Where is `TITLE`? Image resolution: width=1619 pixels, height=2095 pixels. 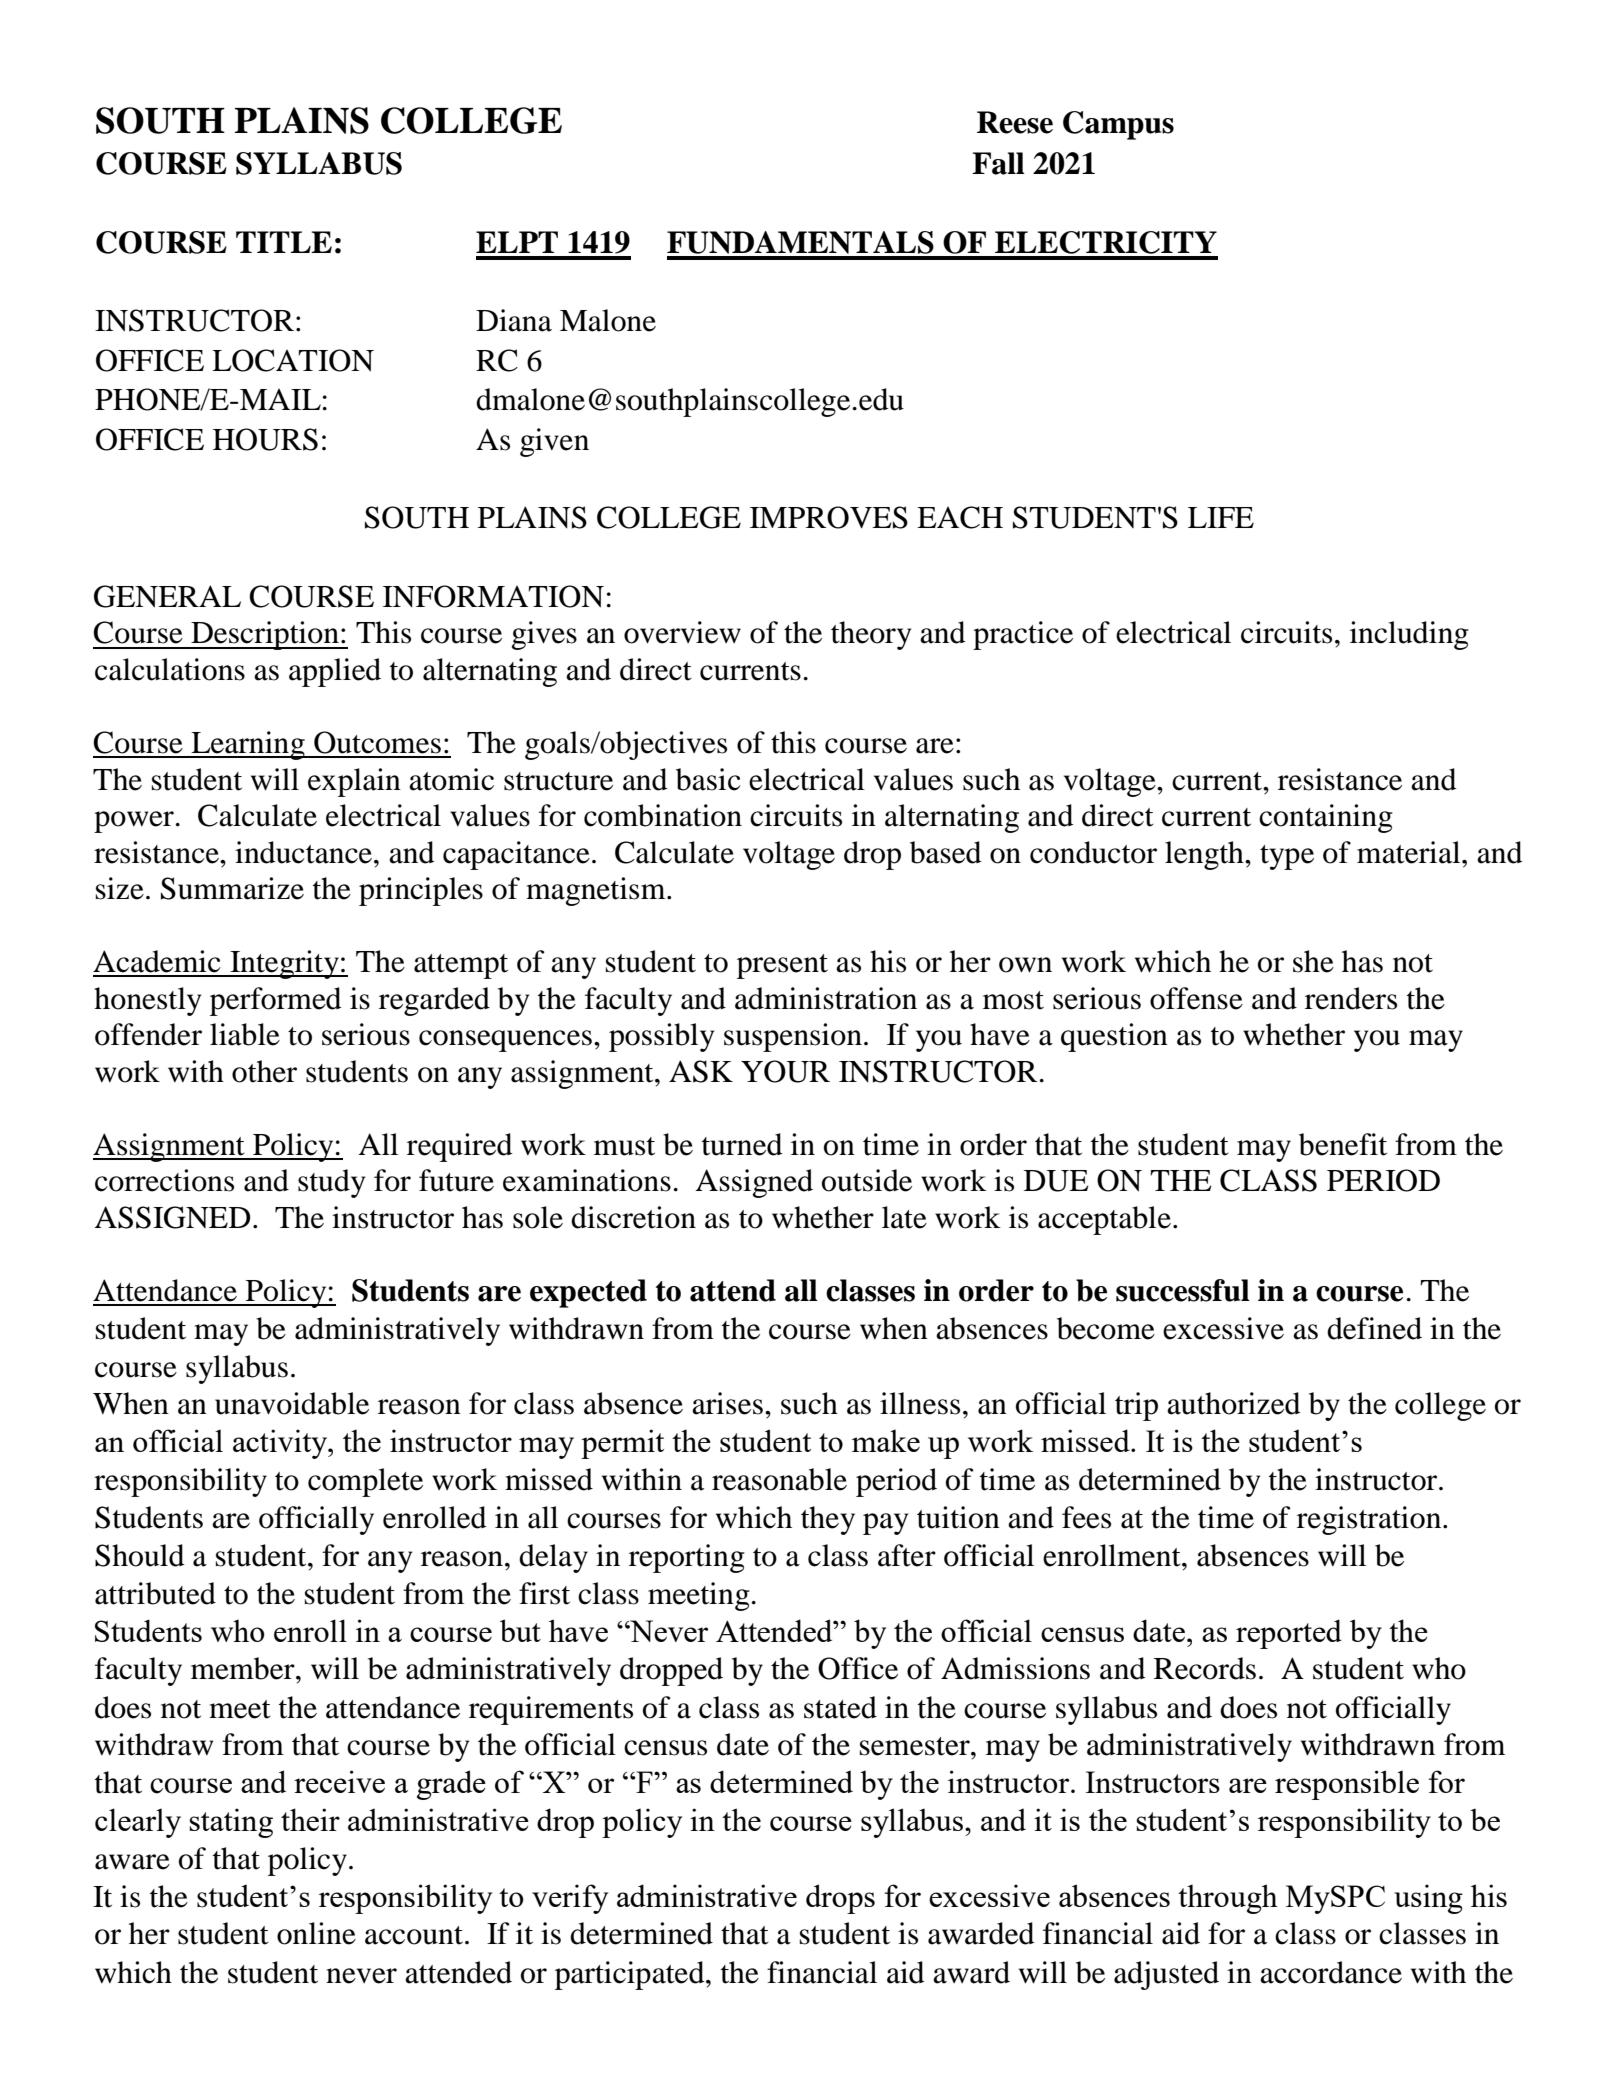
TITLE is located at coordinates (284, 242).
